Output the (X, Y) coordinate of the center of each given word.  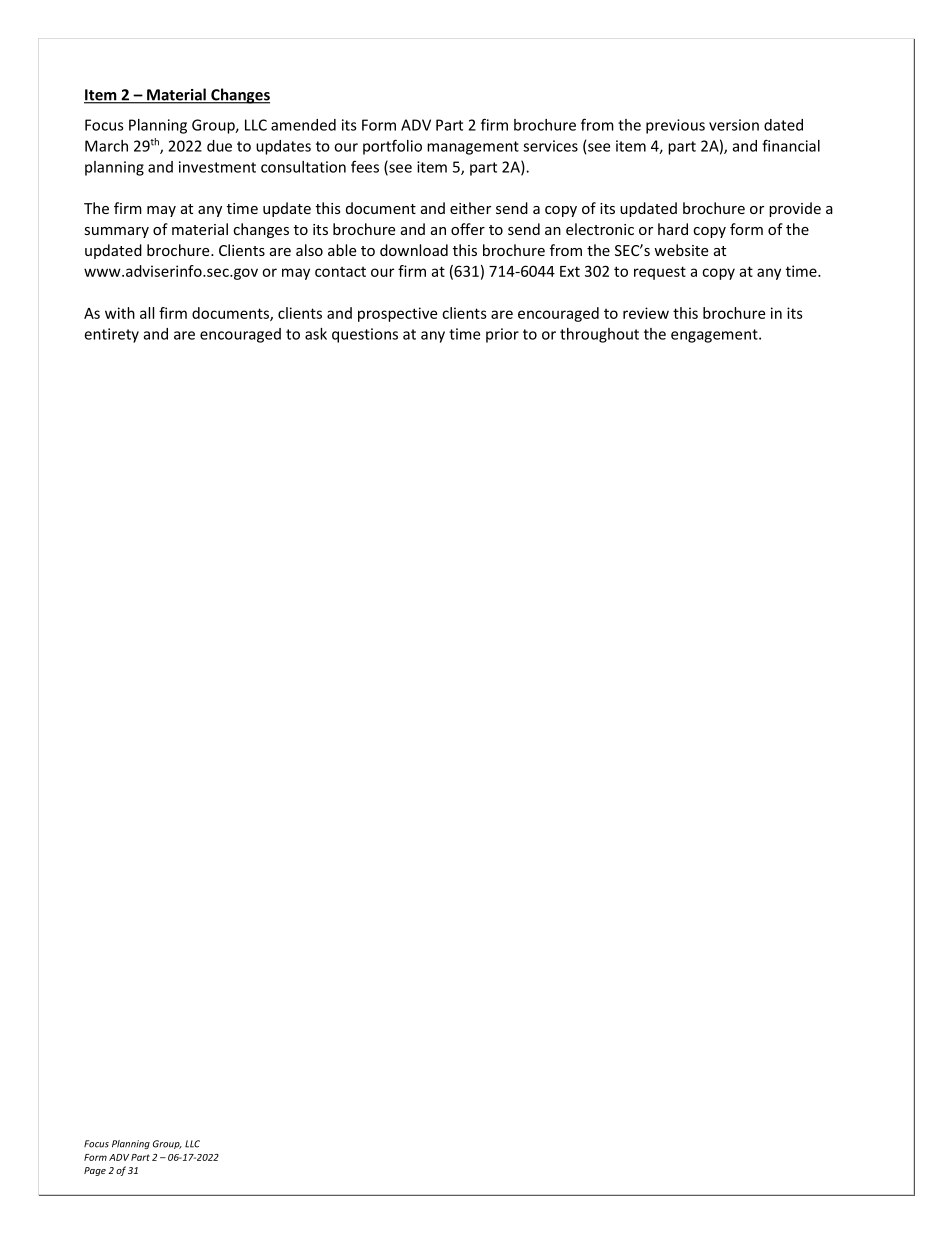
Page (95, 1171)
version (734, 125)
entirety (111, 335)
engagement (715, 336)
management (473, 148)
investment (217, 167)
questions (365, 335)
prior (502, 335)
